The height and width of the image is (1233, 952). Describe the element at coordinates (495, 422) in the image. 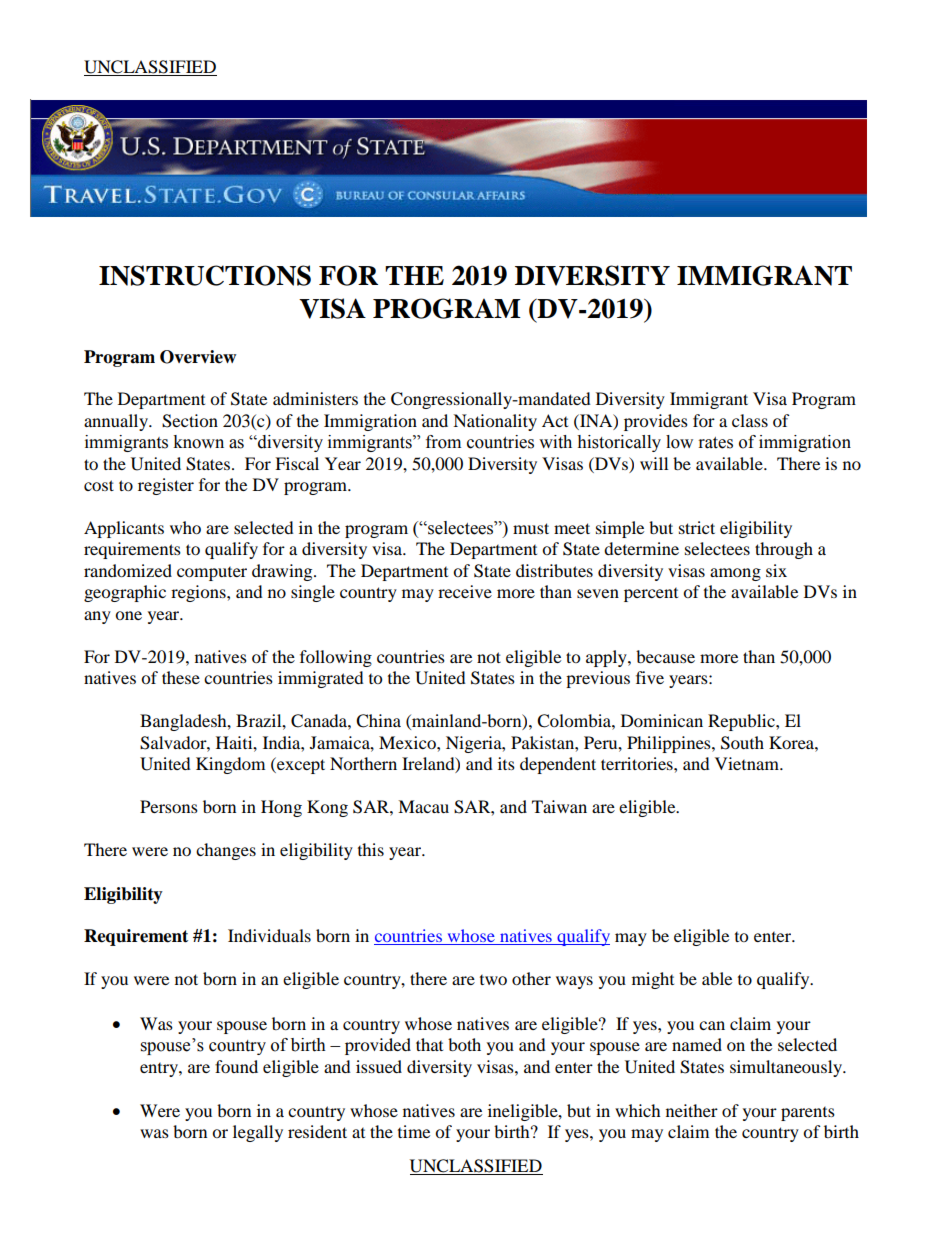

I see `Nationality` at that location.
